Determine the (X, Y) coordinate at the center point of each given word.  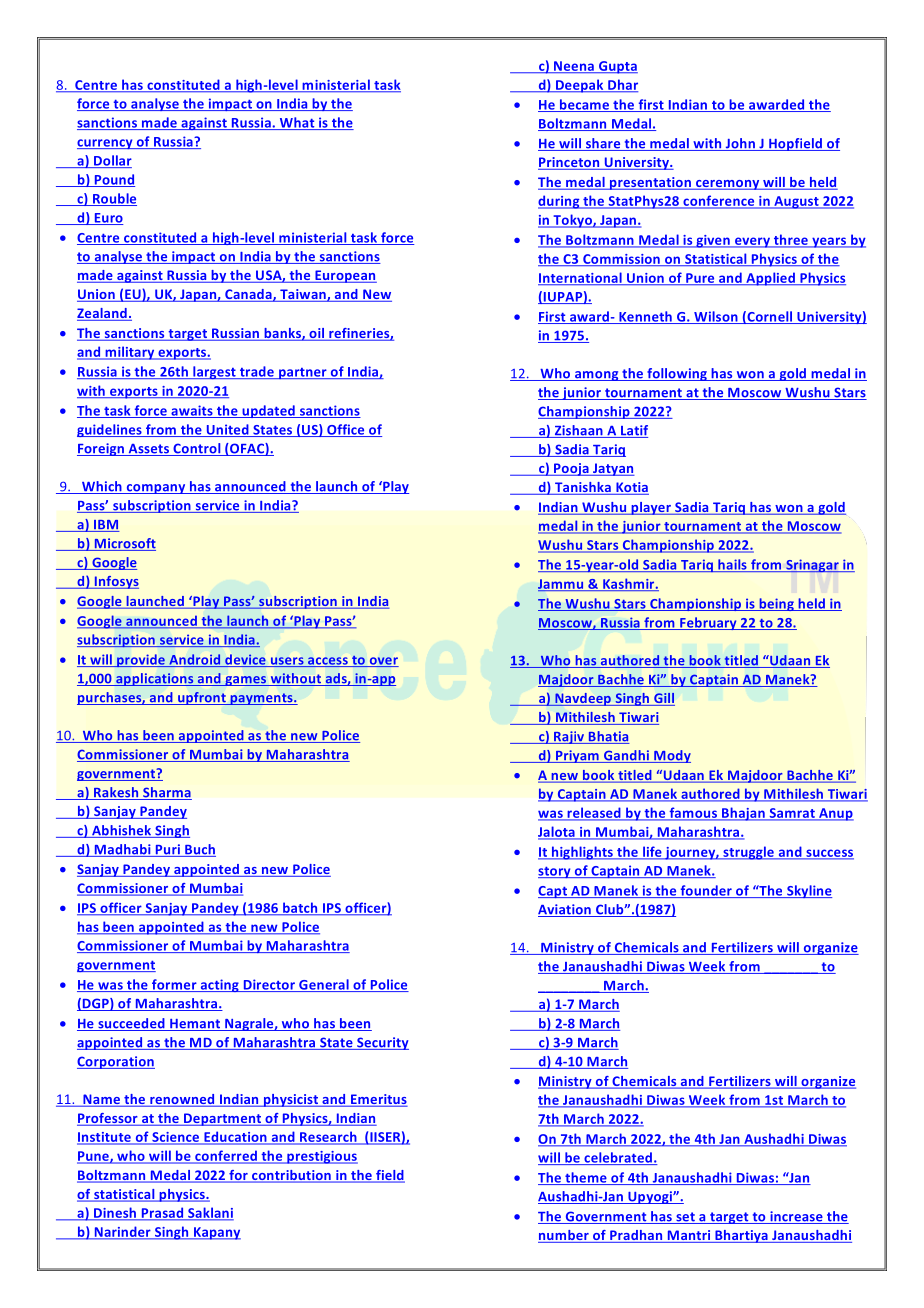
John (740, 144)
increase (796, 1217)
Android (195, 660)
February (708, 623)
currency (106, 144)
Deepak (580, 86)
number (564, 1236)
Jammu (562, 585)
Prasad (162, 1213)
